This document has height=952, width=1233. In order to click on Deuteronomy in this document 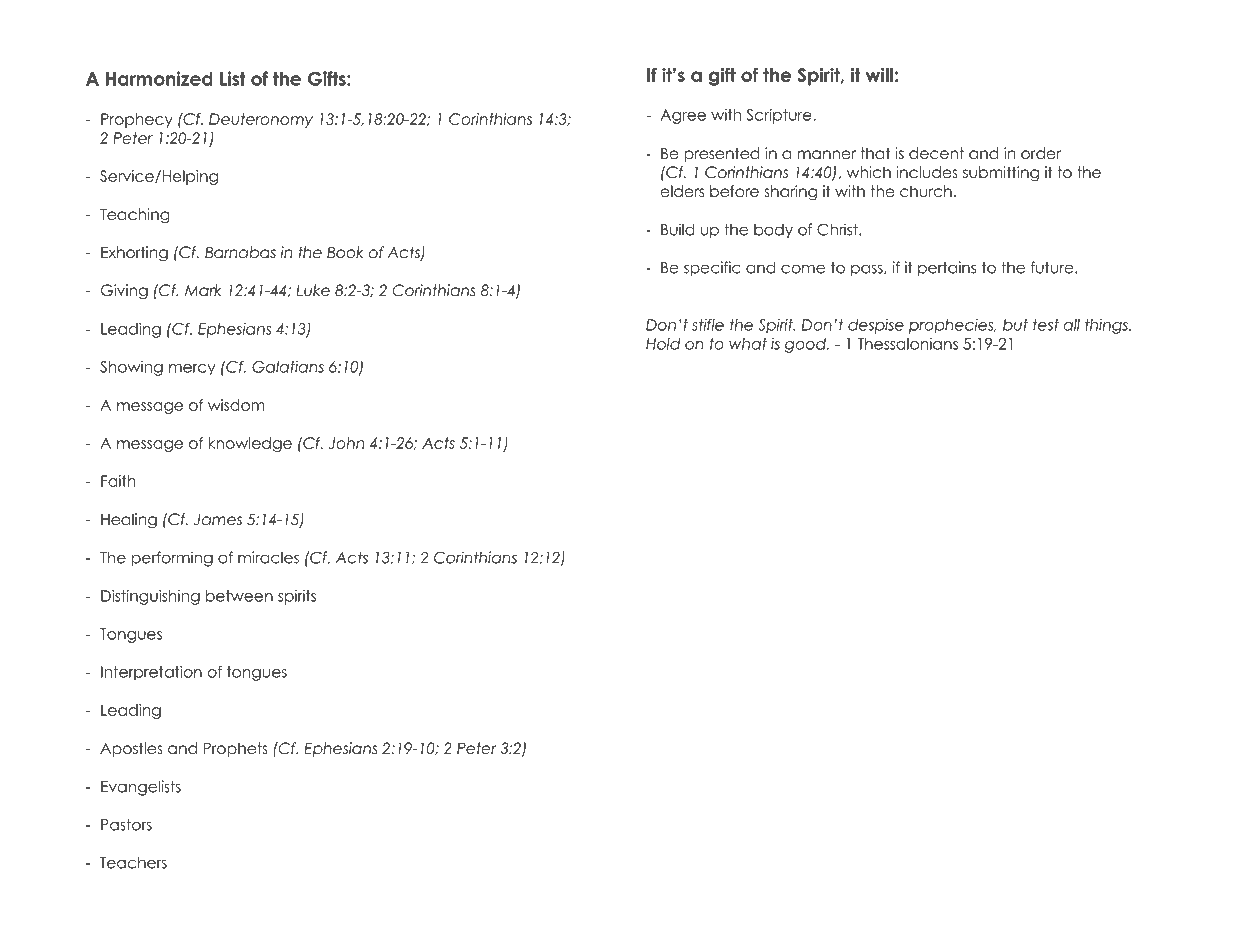, I will do `click(261, 120)`.
